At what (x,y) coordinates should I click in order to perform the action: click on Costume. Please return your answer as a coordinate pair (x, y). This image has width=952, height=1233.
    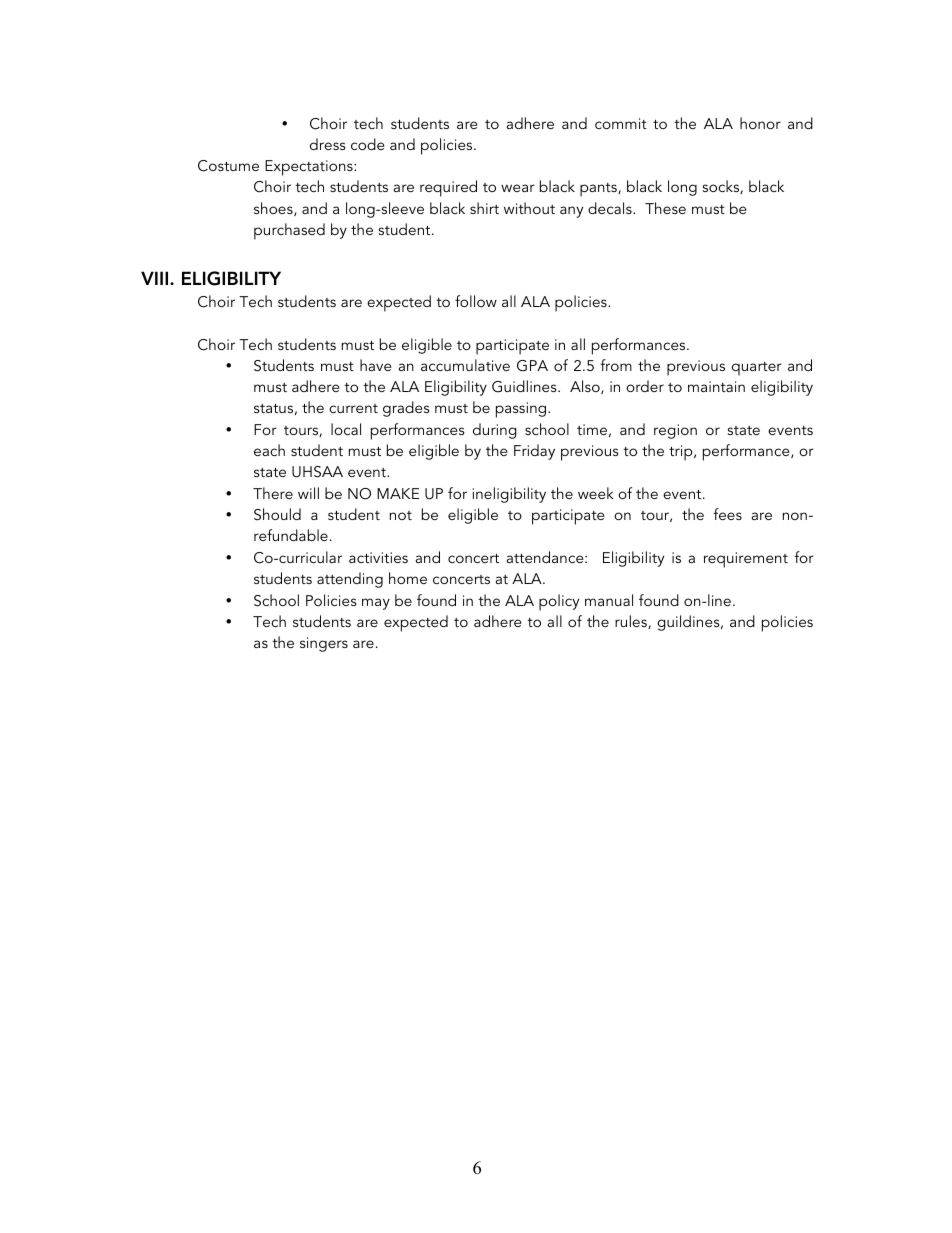
    Looking at the image, I should click on (228, 166).
